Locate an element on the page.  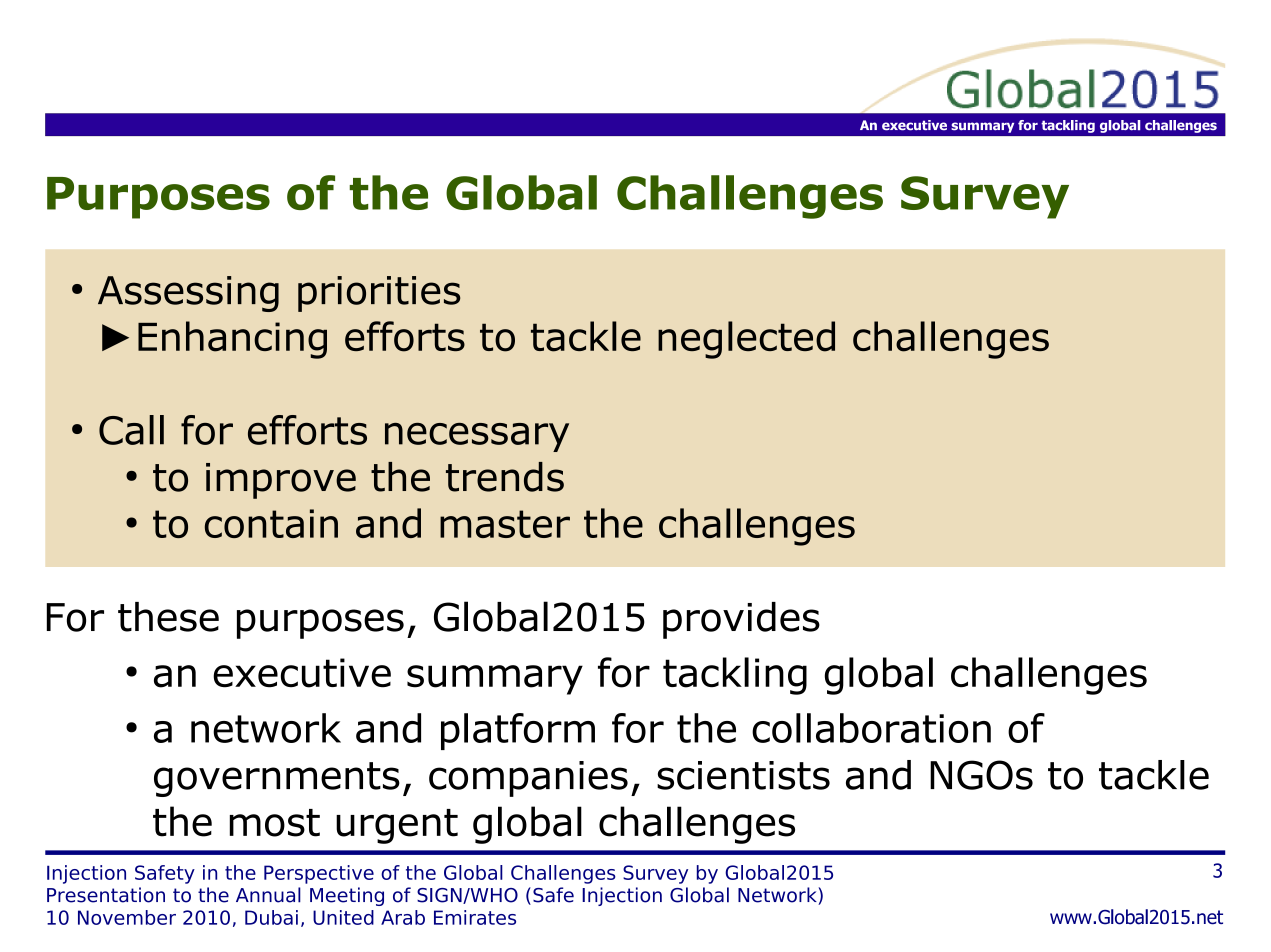
provides is located at coordinates (741, 620).
